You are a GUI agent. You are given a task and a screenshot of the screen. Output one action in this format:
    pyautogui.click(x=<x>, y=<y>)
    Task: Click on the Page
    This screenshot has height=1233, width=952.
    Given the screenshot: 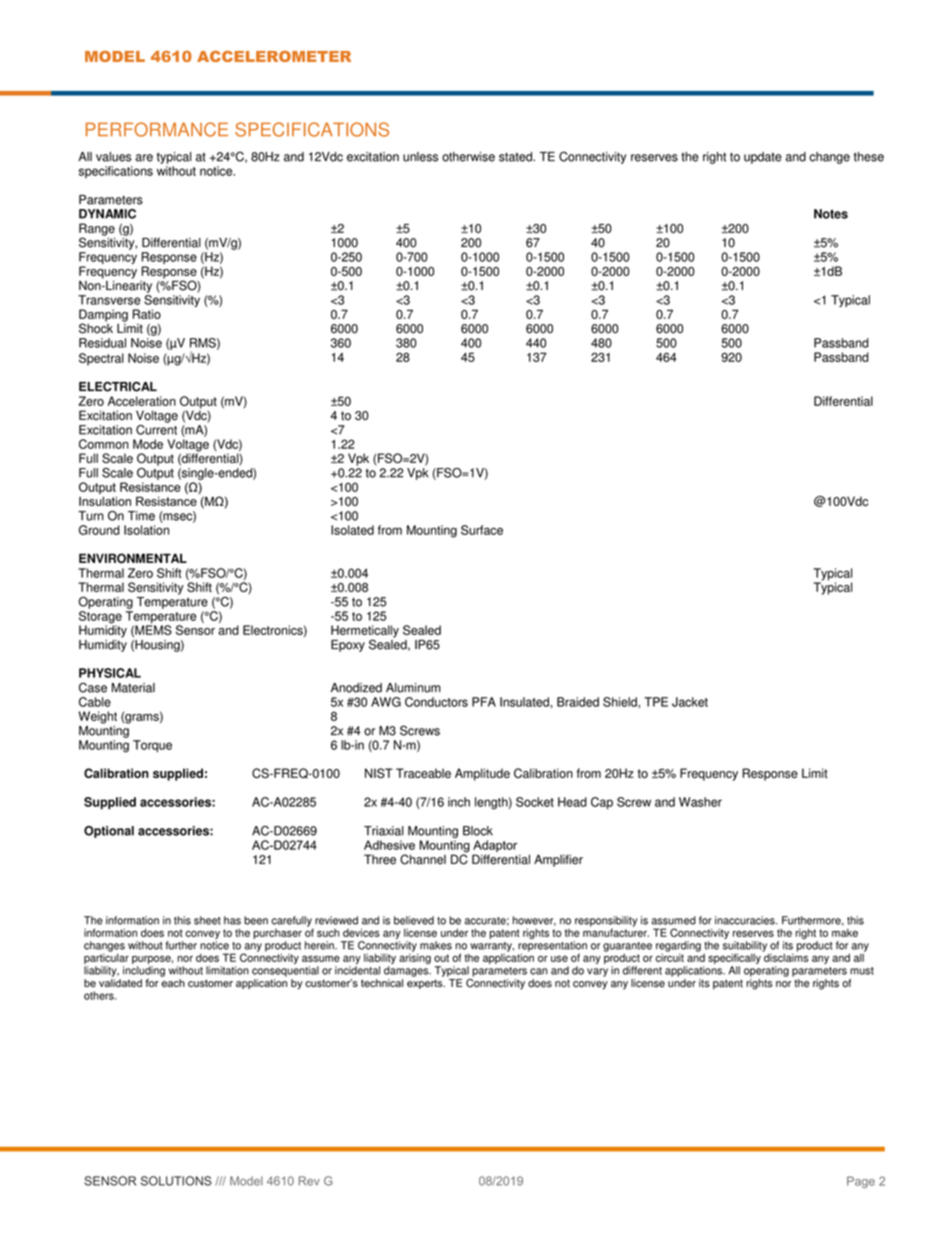 What is the action you would take?
    pyautogui.click(x=861, y=1182)
